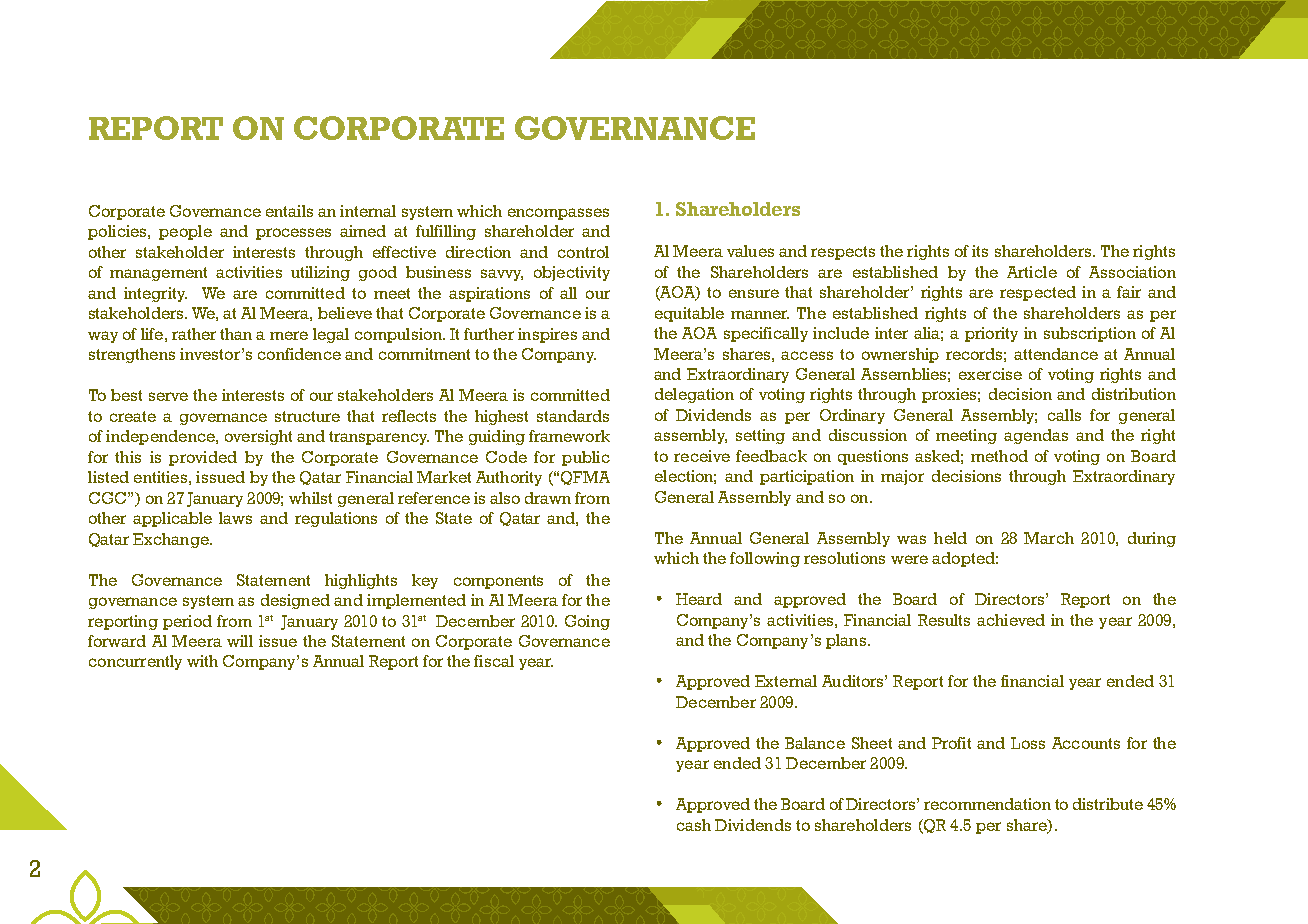 The image size is (1308, 924). What do you see at coordinates (558, 214) in the document?
I see `encompasses` at bounding box center [558, 214].
